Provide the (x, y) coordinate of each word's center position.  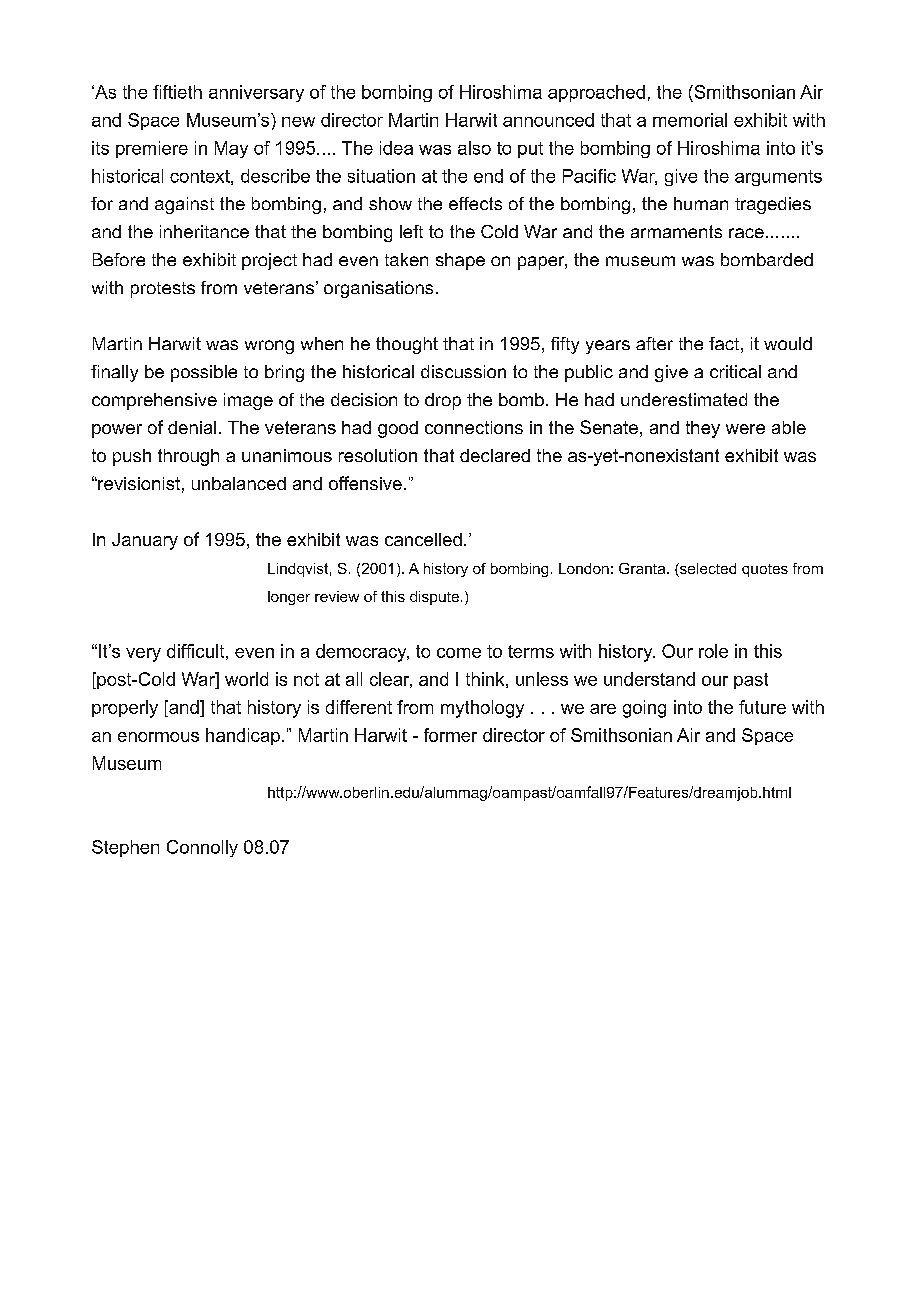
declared (495, 455)
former (450, 735)
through (188, 457)
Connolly (202, 848)
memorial (690, 120)
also (474, 148)
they (703, 429)
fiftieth (177, 92)
